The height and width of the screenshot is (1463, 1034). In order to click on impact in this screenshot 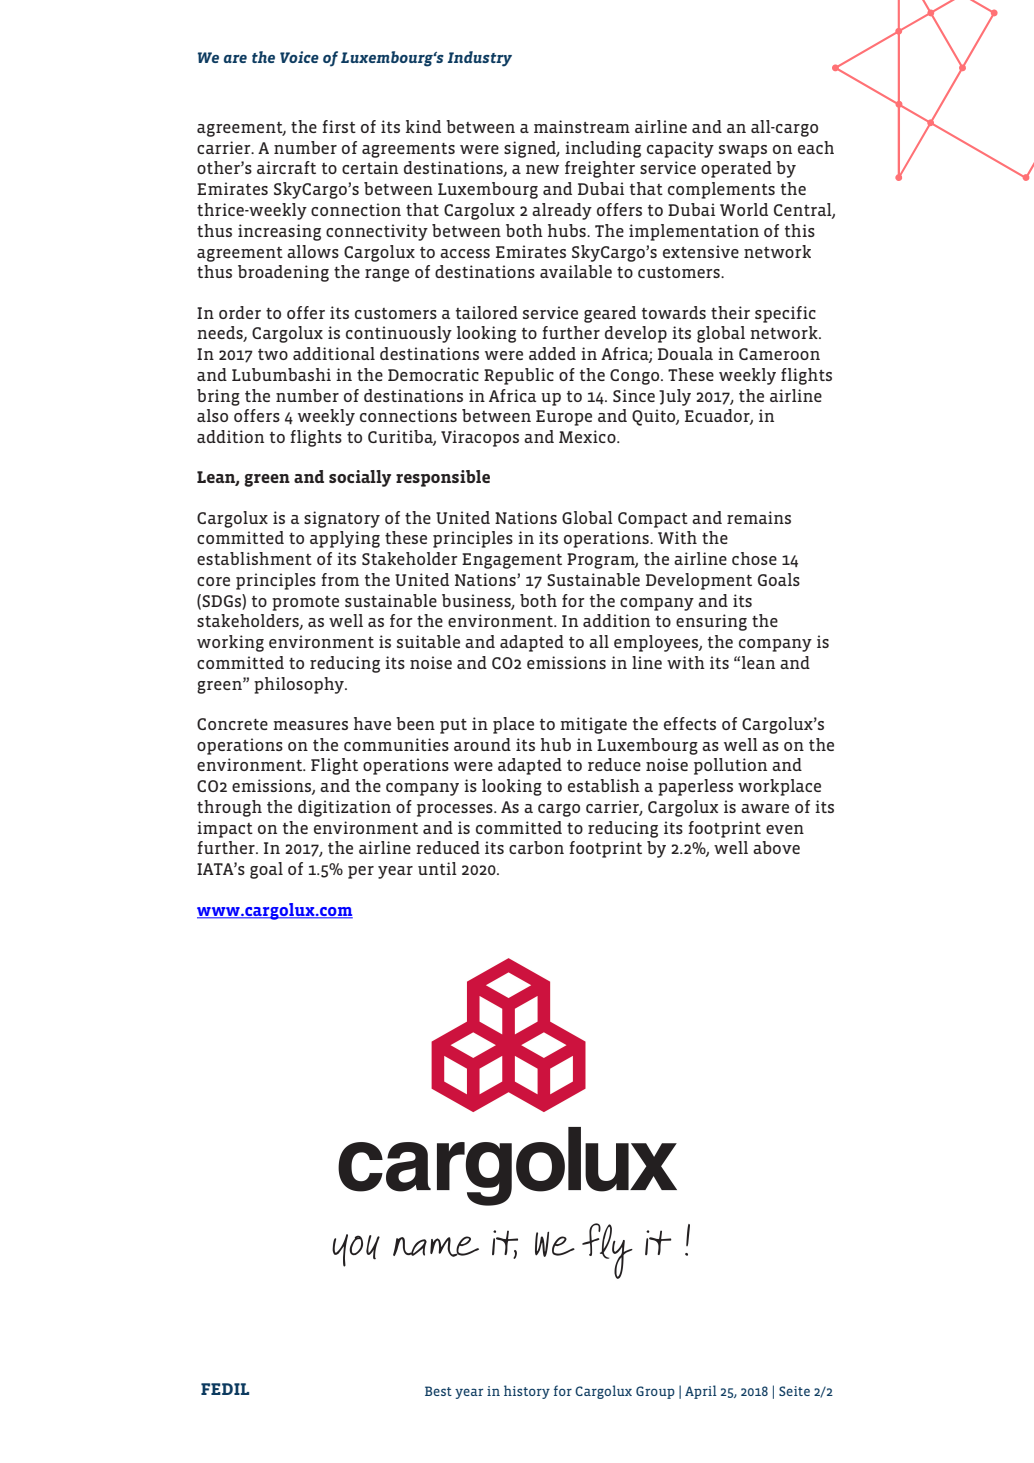, I will do `click(225, 829)`.
